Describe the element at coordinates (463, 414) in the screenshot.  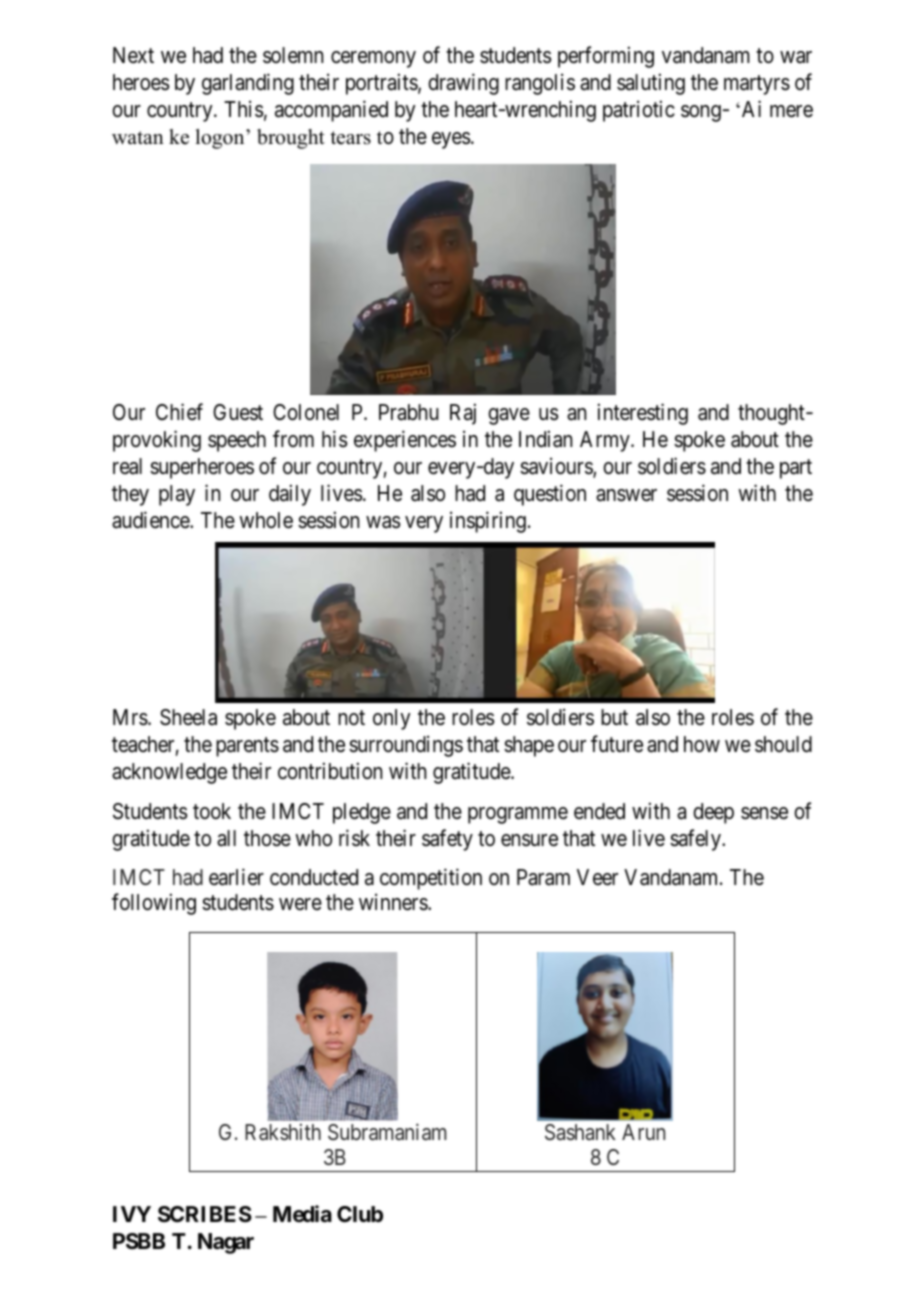
I see `Raj` at that location.
